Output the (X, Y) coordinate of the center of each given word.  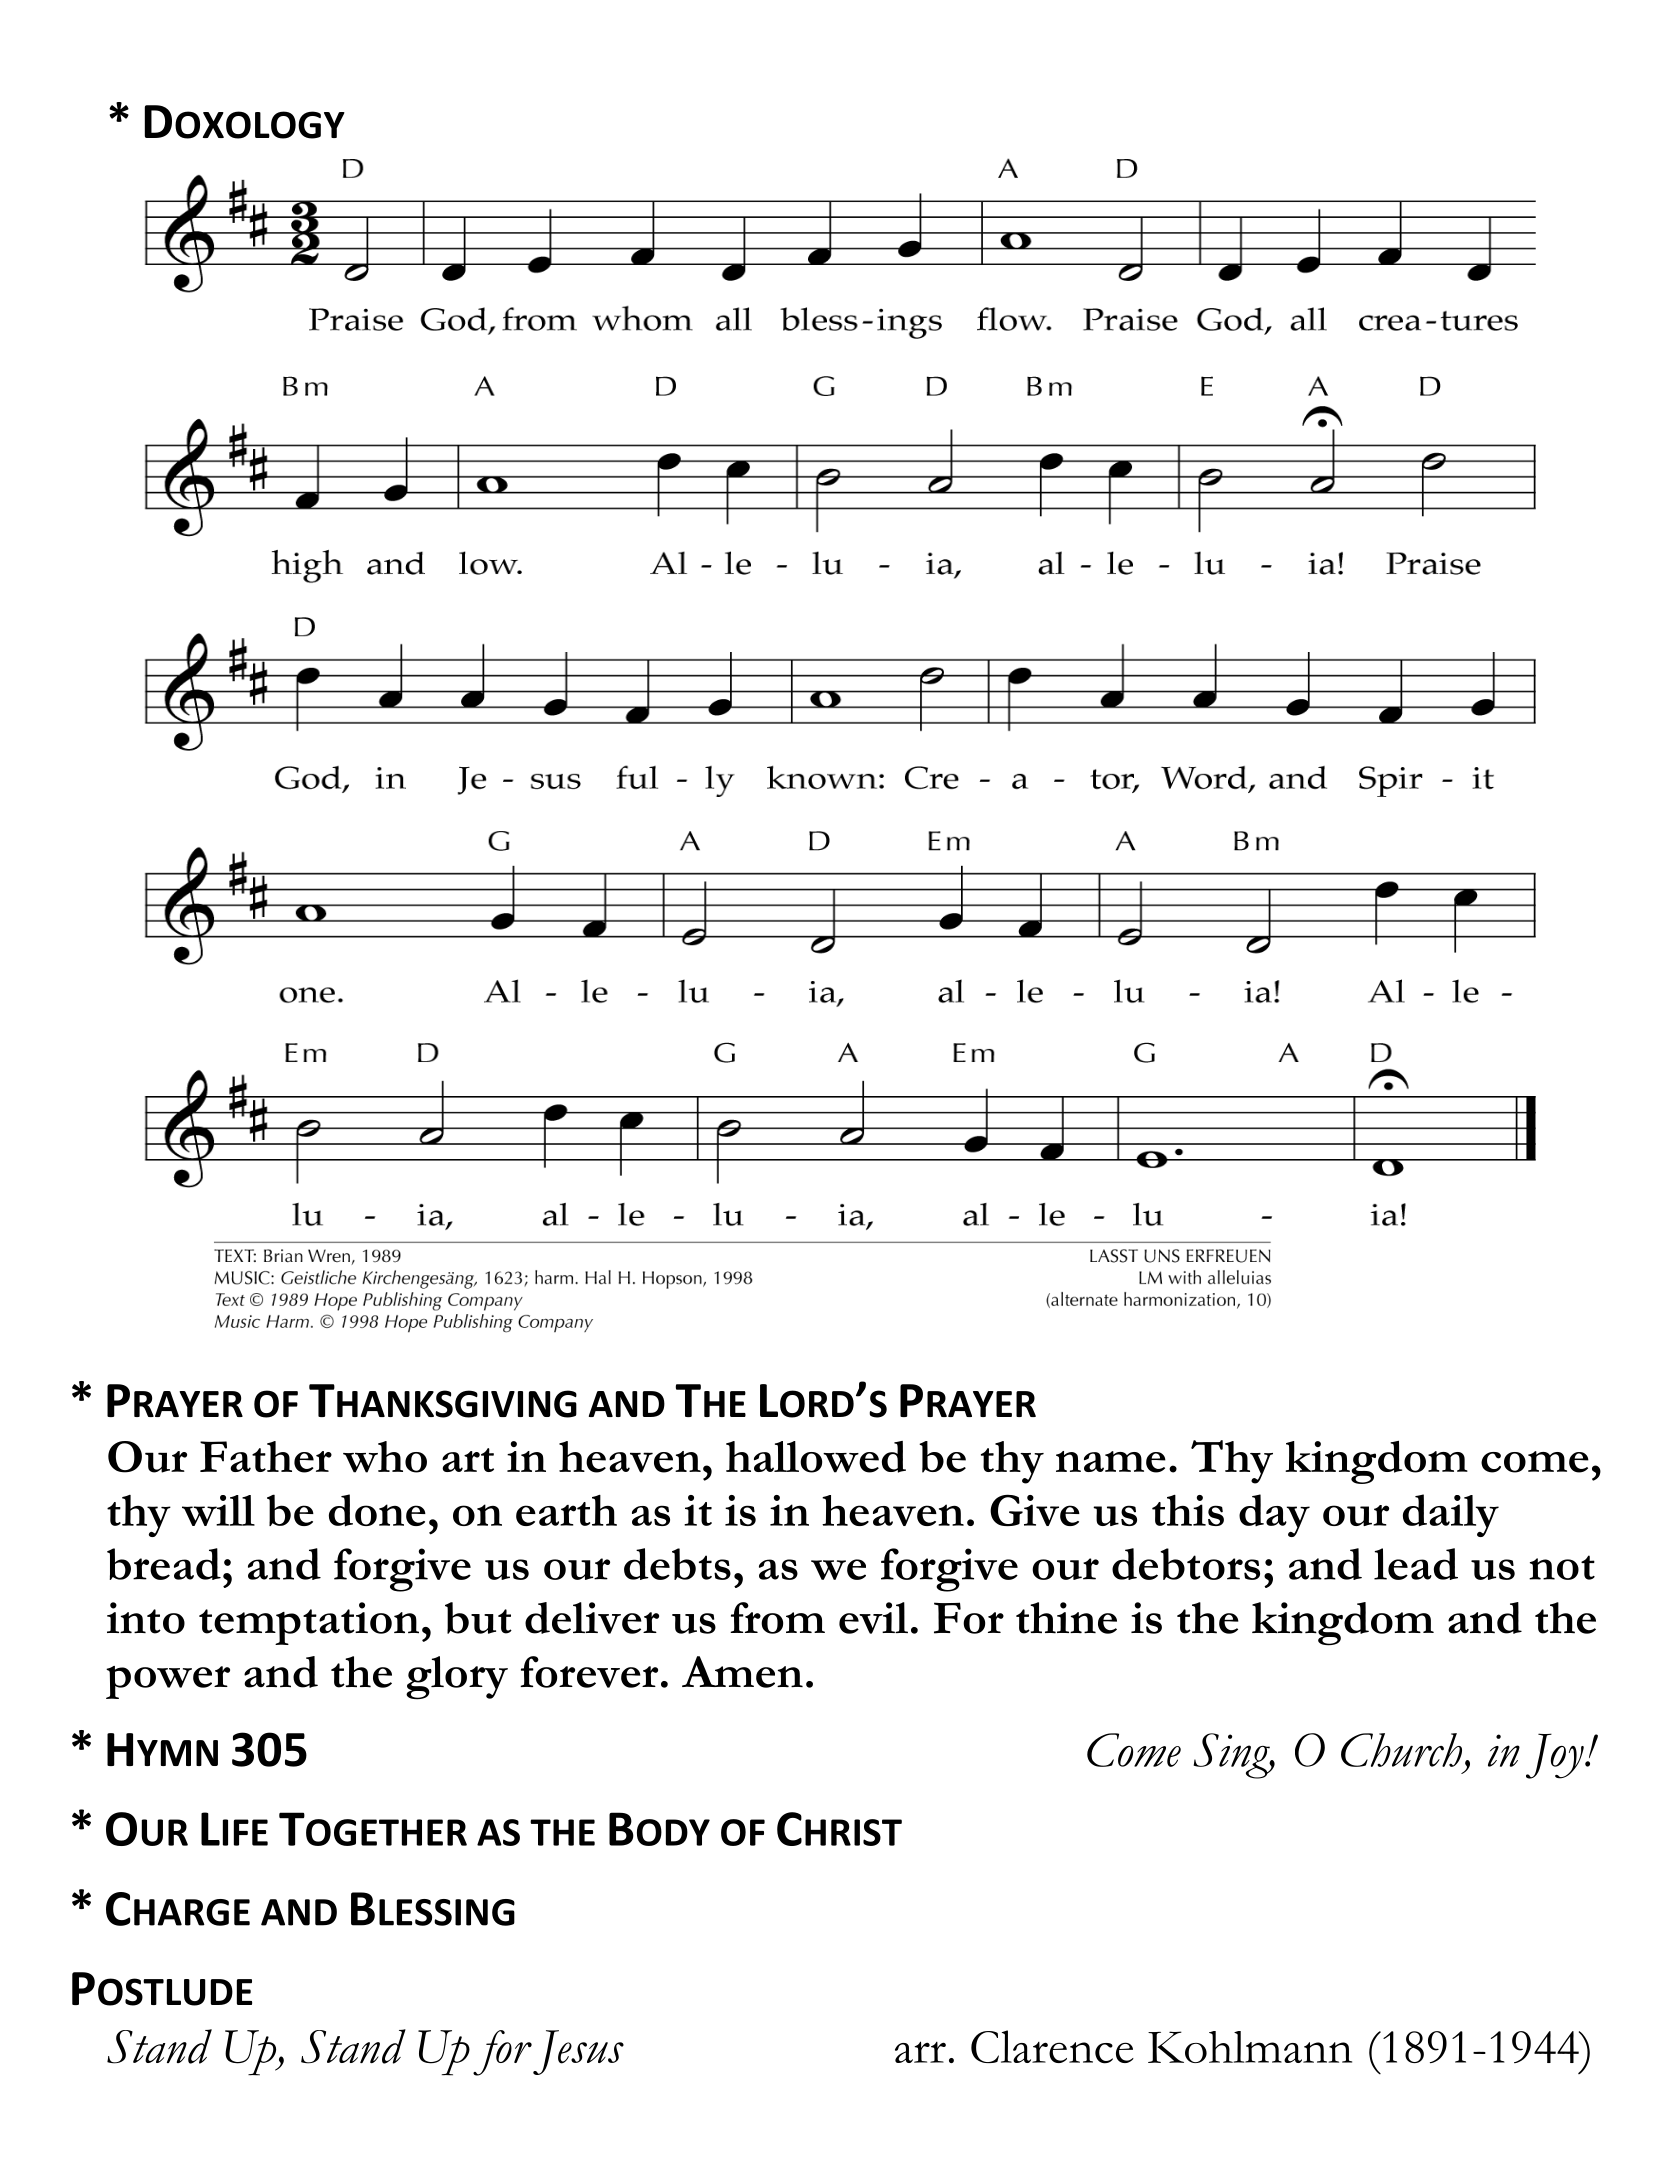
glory (457, 1678)
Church (1401, 1750)
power (168, 1682)
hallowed (816, 1457)
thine (1066, 1618)
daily (1451, 1515)
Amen (742, 1672)
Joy (1556, 1756)
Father (266, 1457)
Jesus (578, 2052)
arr (920, 2052)
